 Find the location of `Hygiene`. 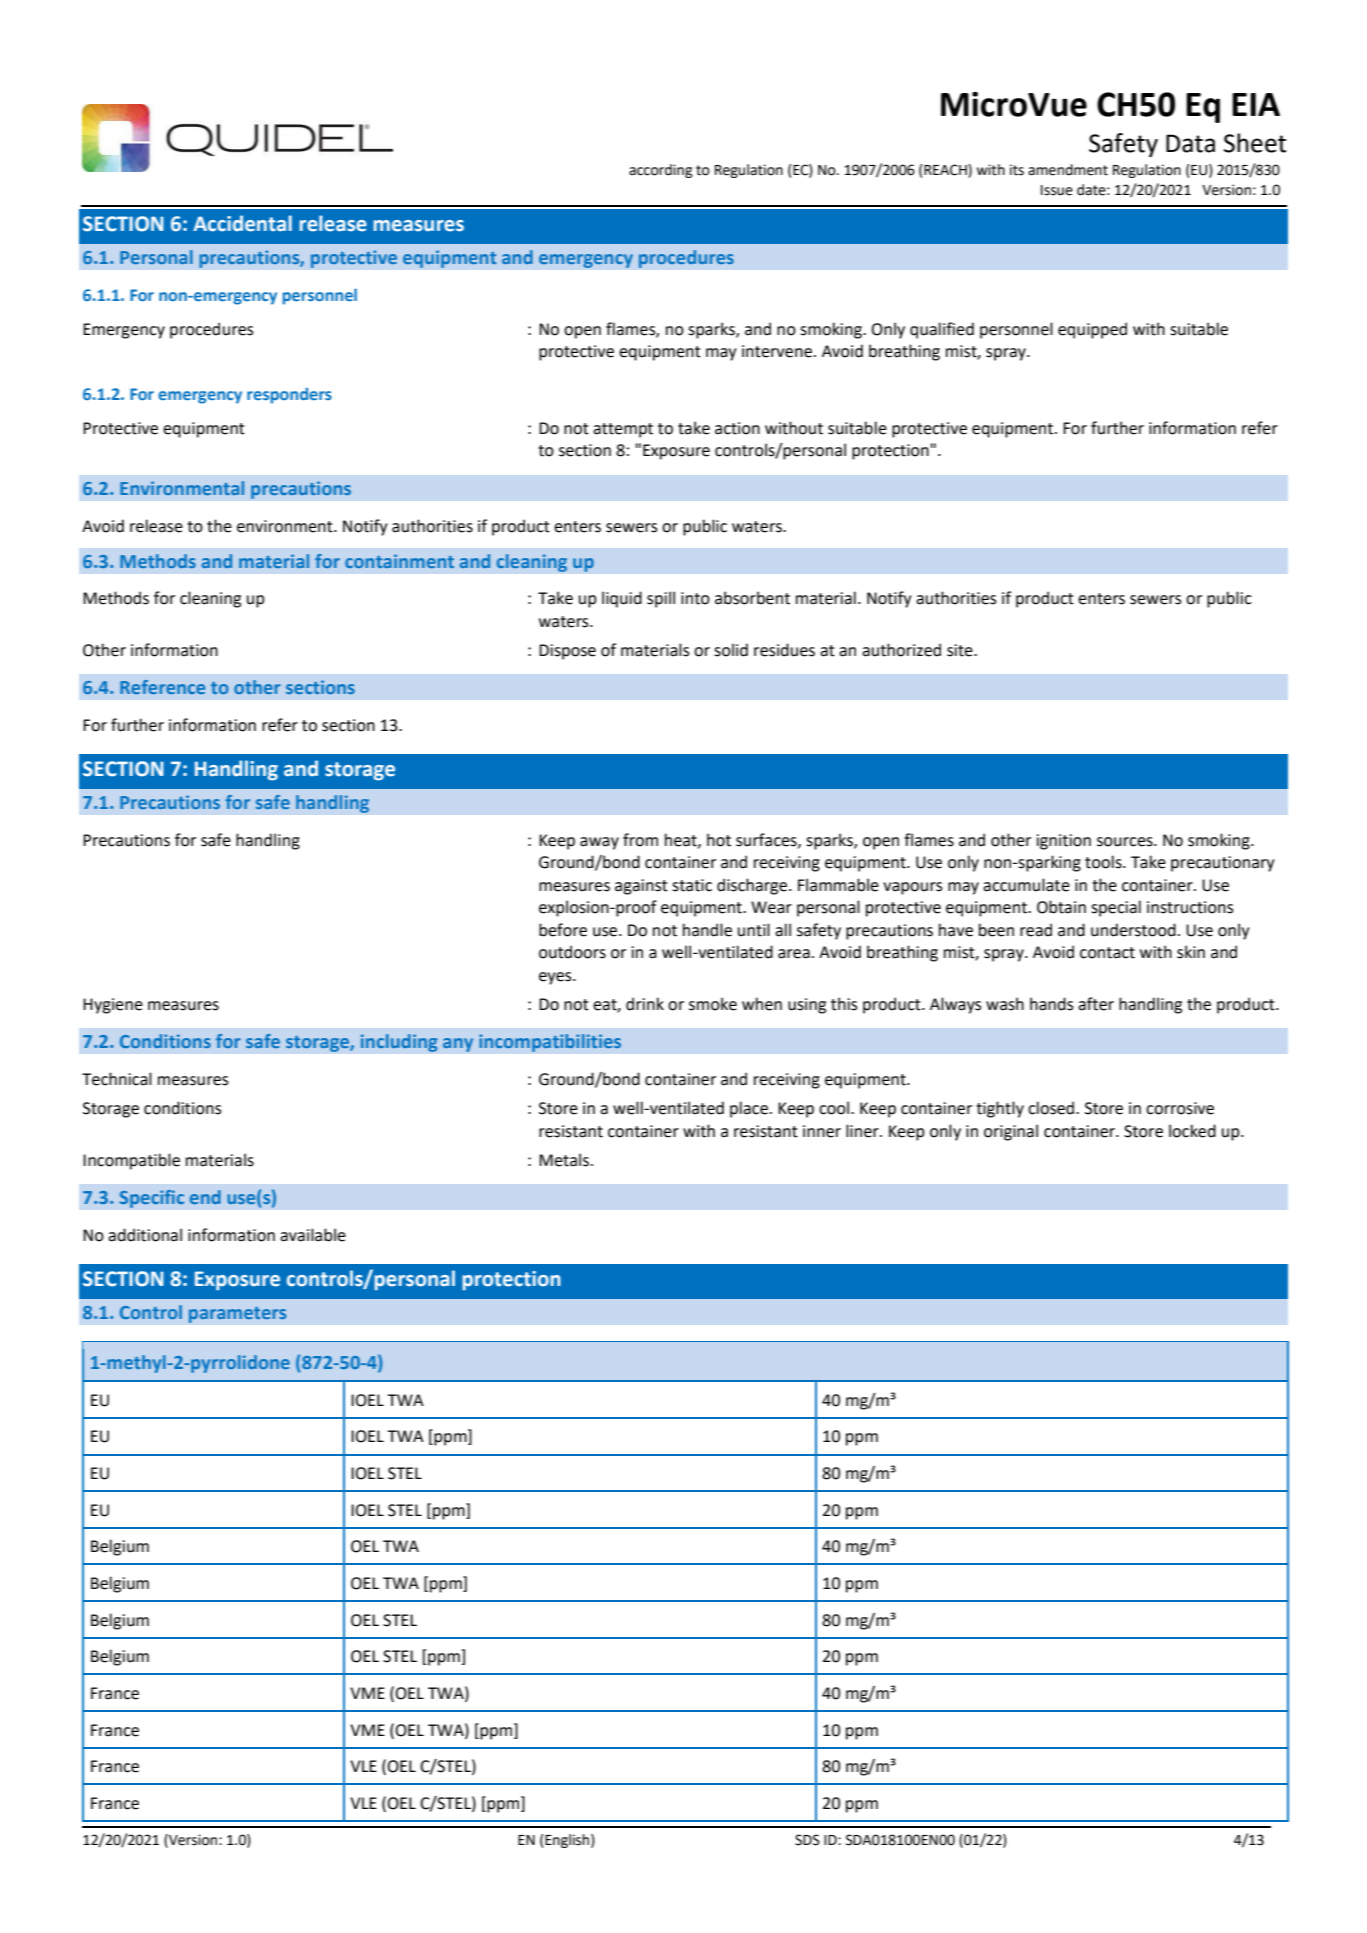

Hygiene is located at coordinates (113, 1006).
